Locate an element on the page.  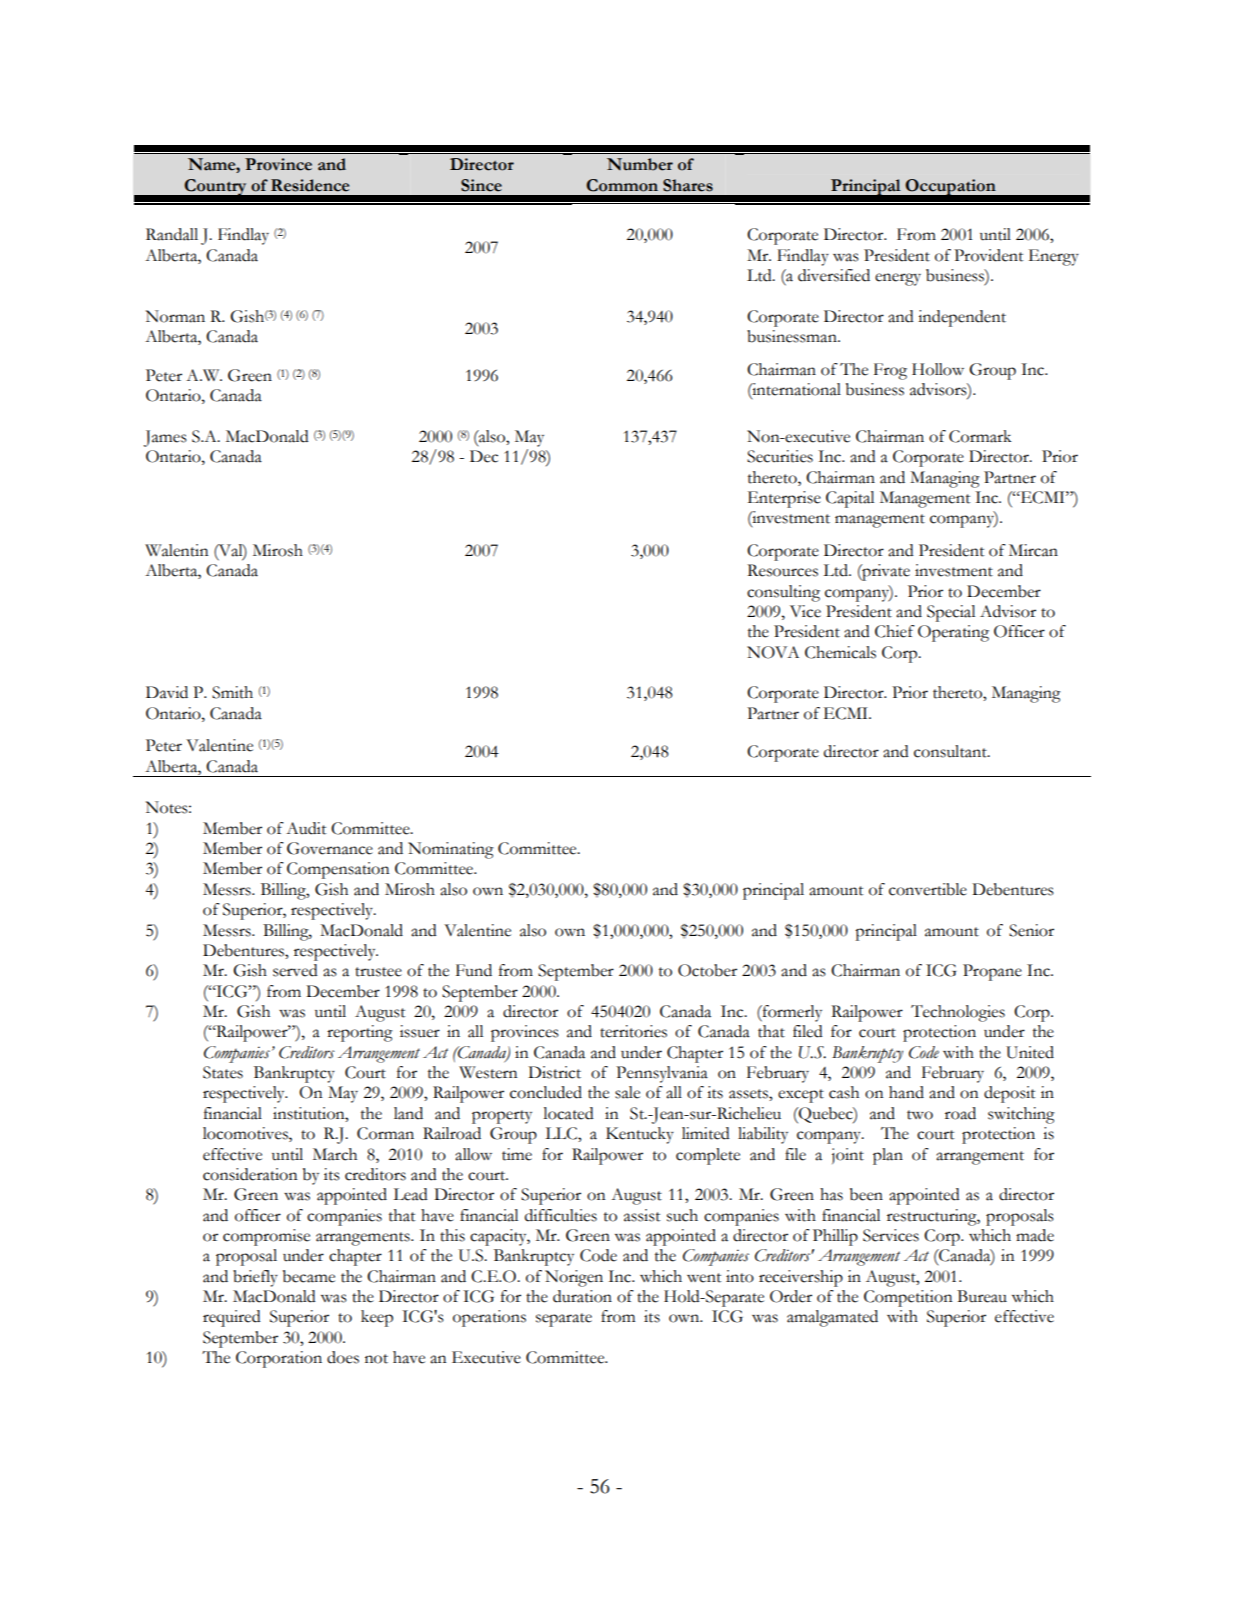
States is located at coordinates (223, 1072).
